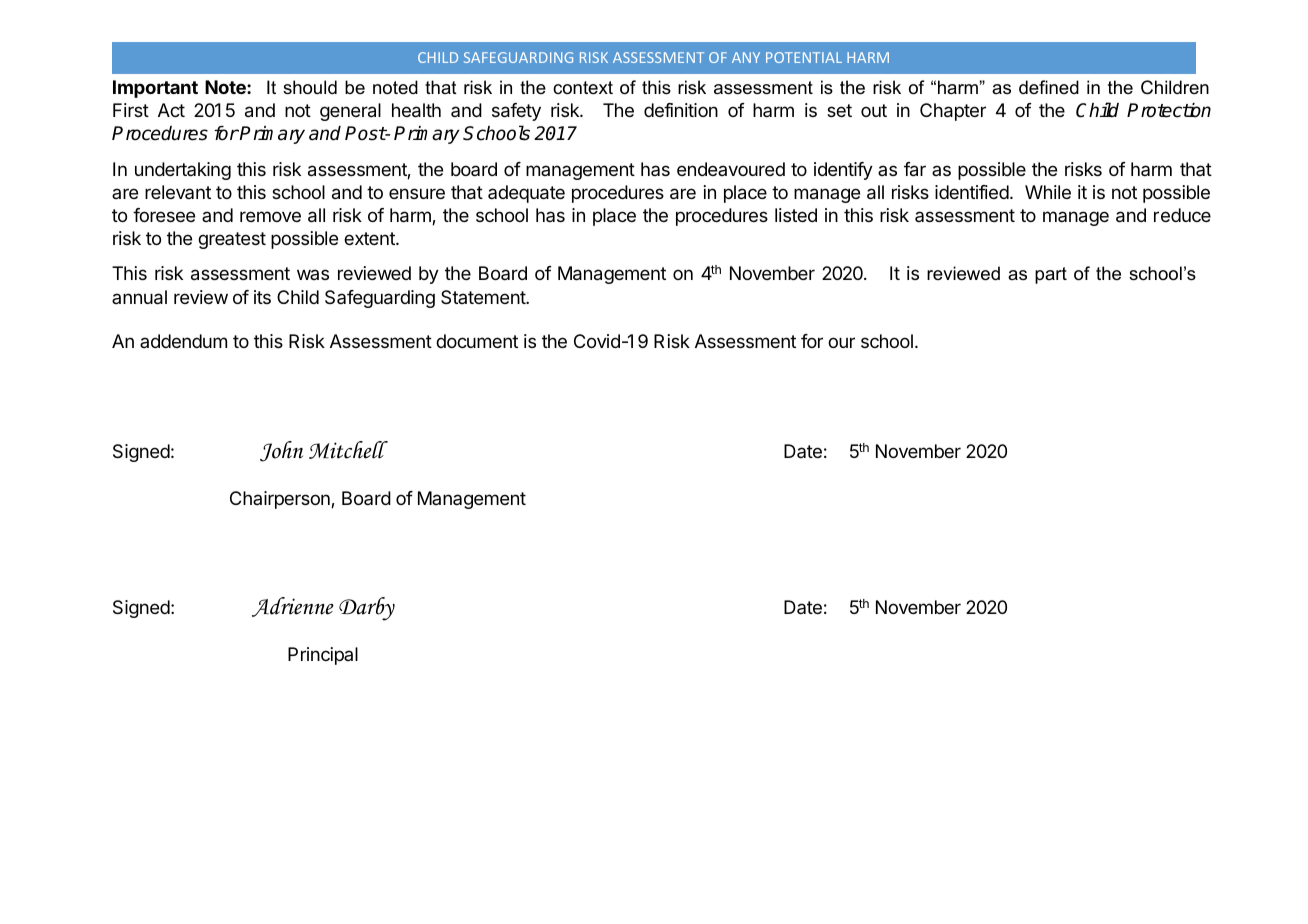  Describe the element at coordinates (293, 607) in the screenshot. I see `Adrienne` at that location.
